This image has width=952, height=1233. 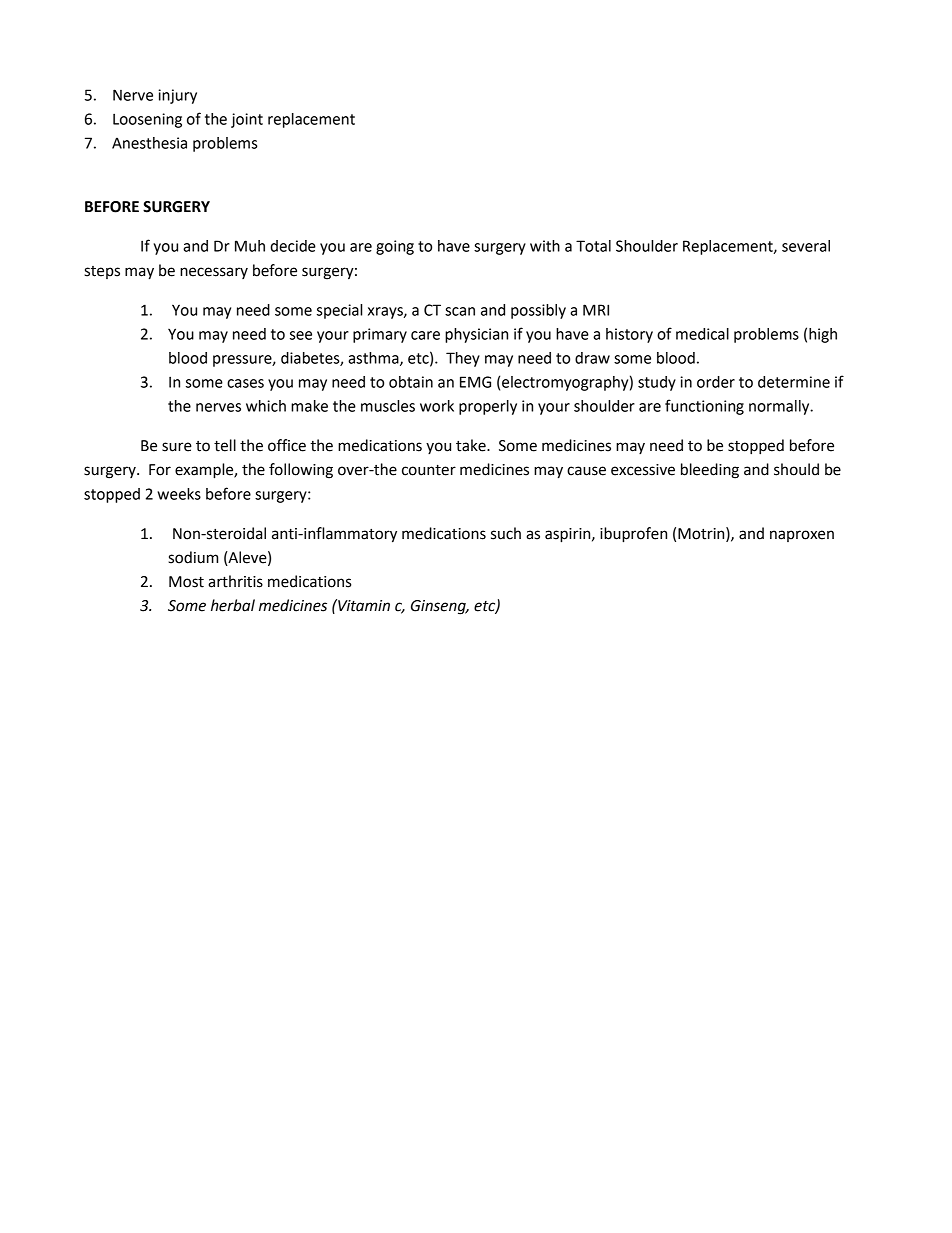 What do you see at coordinates (247, 120) in the image?
I see `joint` at bounding box center [247, 120].
